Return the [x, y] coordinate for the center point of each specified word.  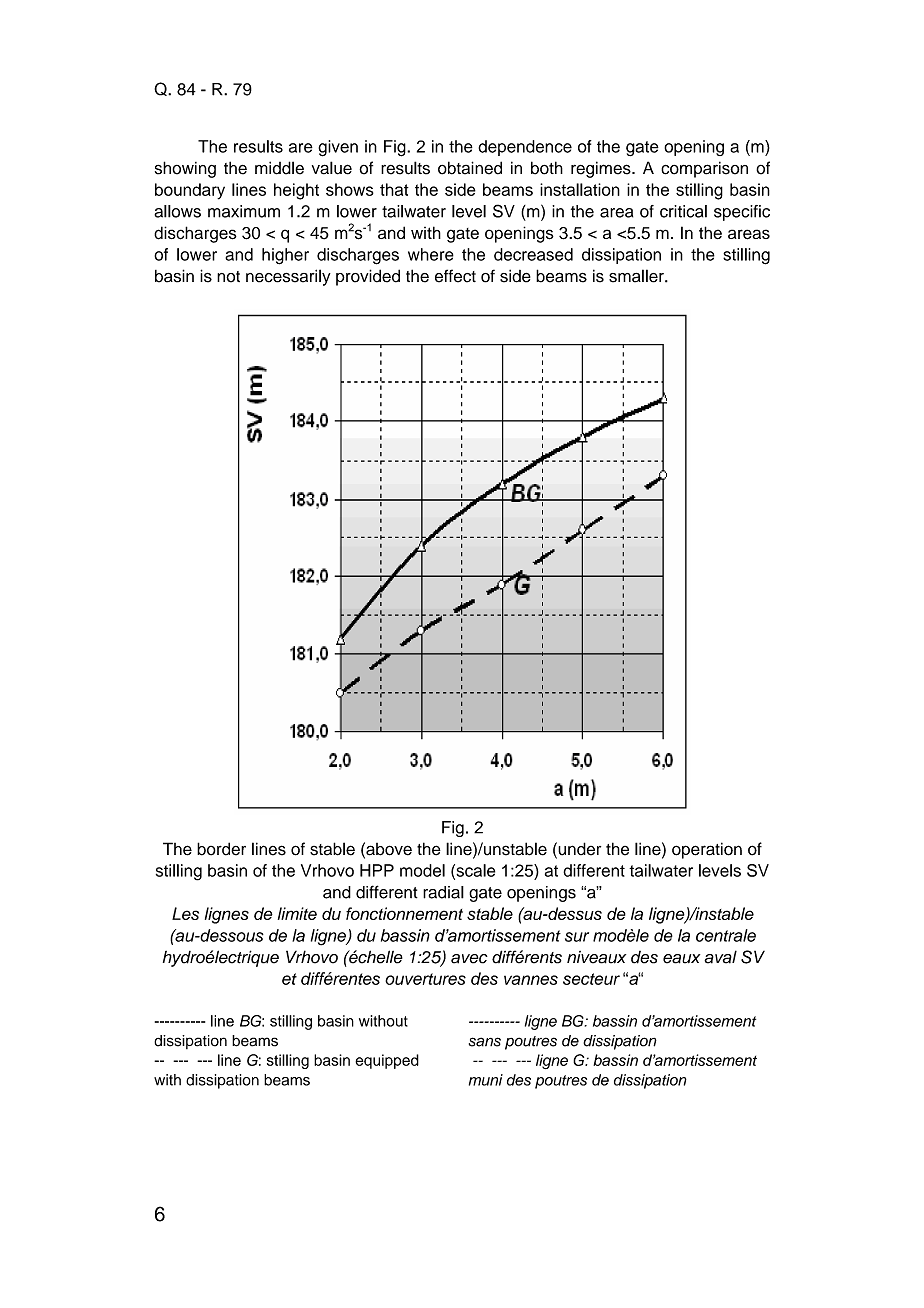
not [228, 277]
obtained [470, 168]
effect [455, 276]
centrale [726, 935]
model [422, 870]
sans [485, 1042]
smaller [637, 276]
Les [185, 913]
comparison [704, 169]
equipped [387, 1061]
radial [443, 892]
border [221, 849]
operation [707, 850]
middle [279, 168]
